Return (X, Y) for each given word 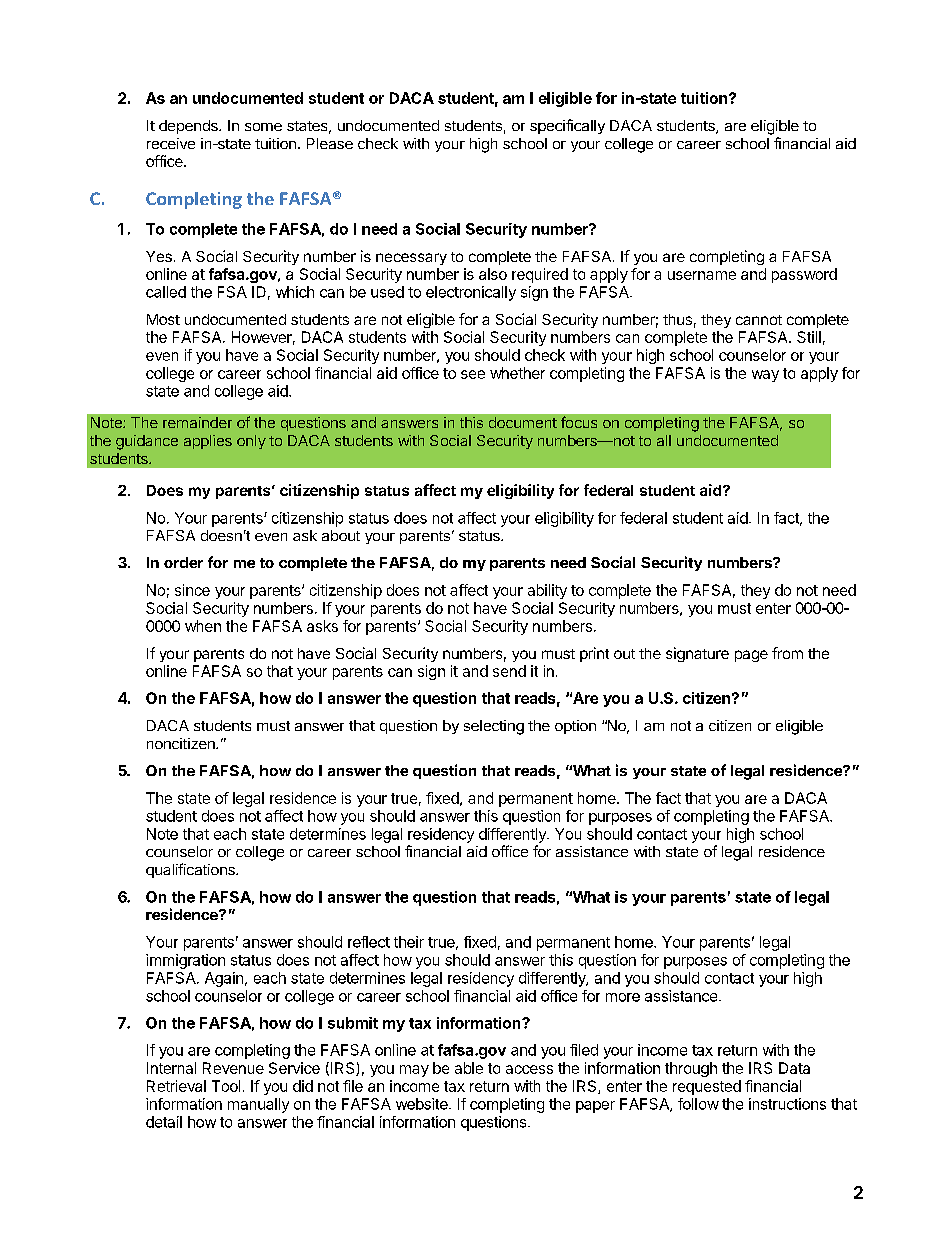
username (702, 275)
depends (189, 127)
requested (707, 1087)
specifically (567, 126)
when (203, 626)
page (751, 656)
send (509, 671)
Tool (226, 1086)
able (469, 1068)
